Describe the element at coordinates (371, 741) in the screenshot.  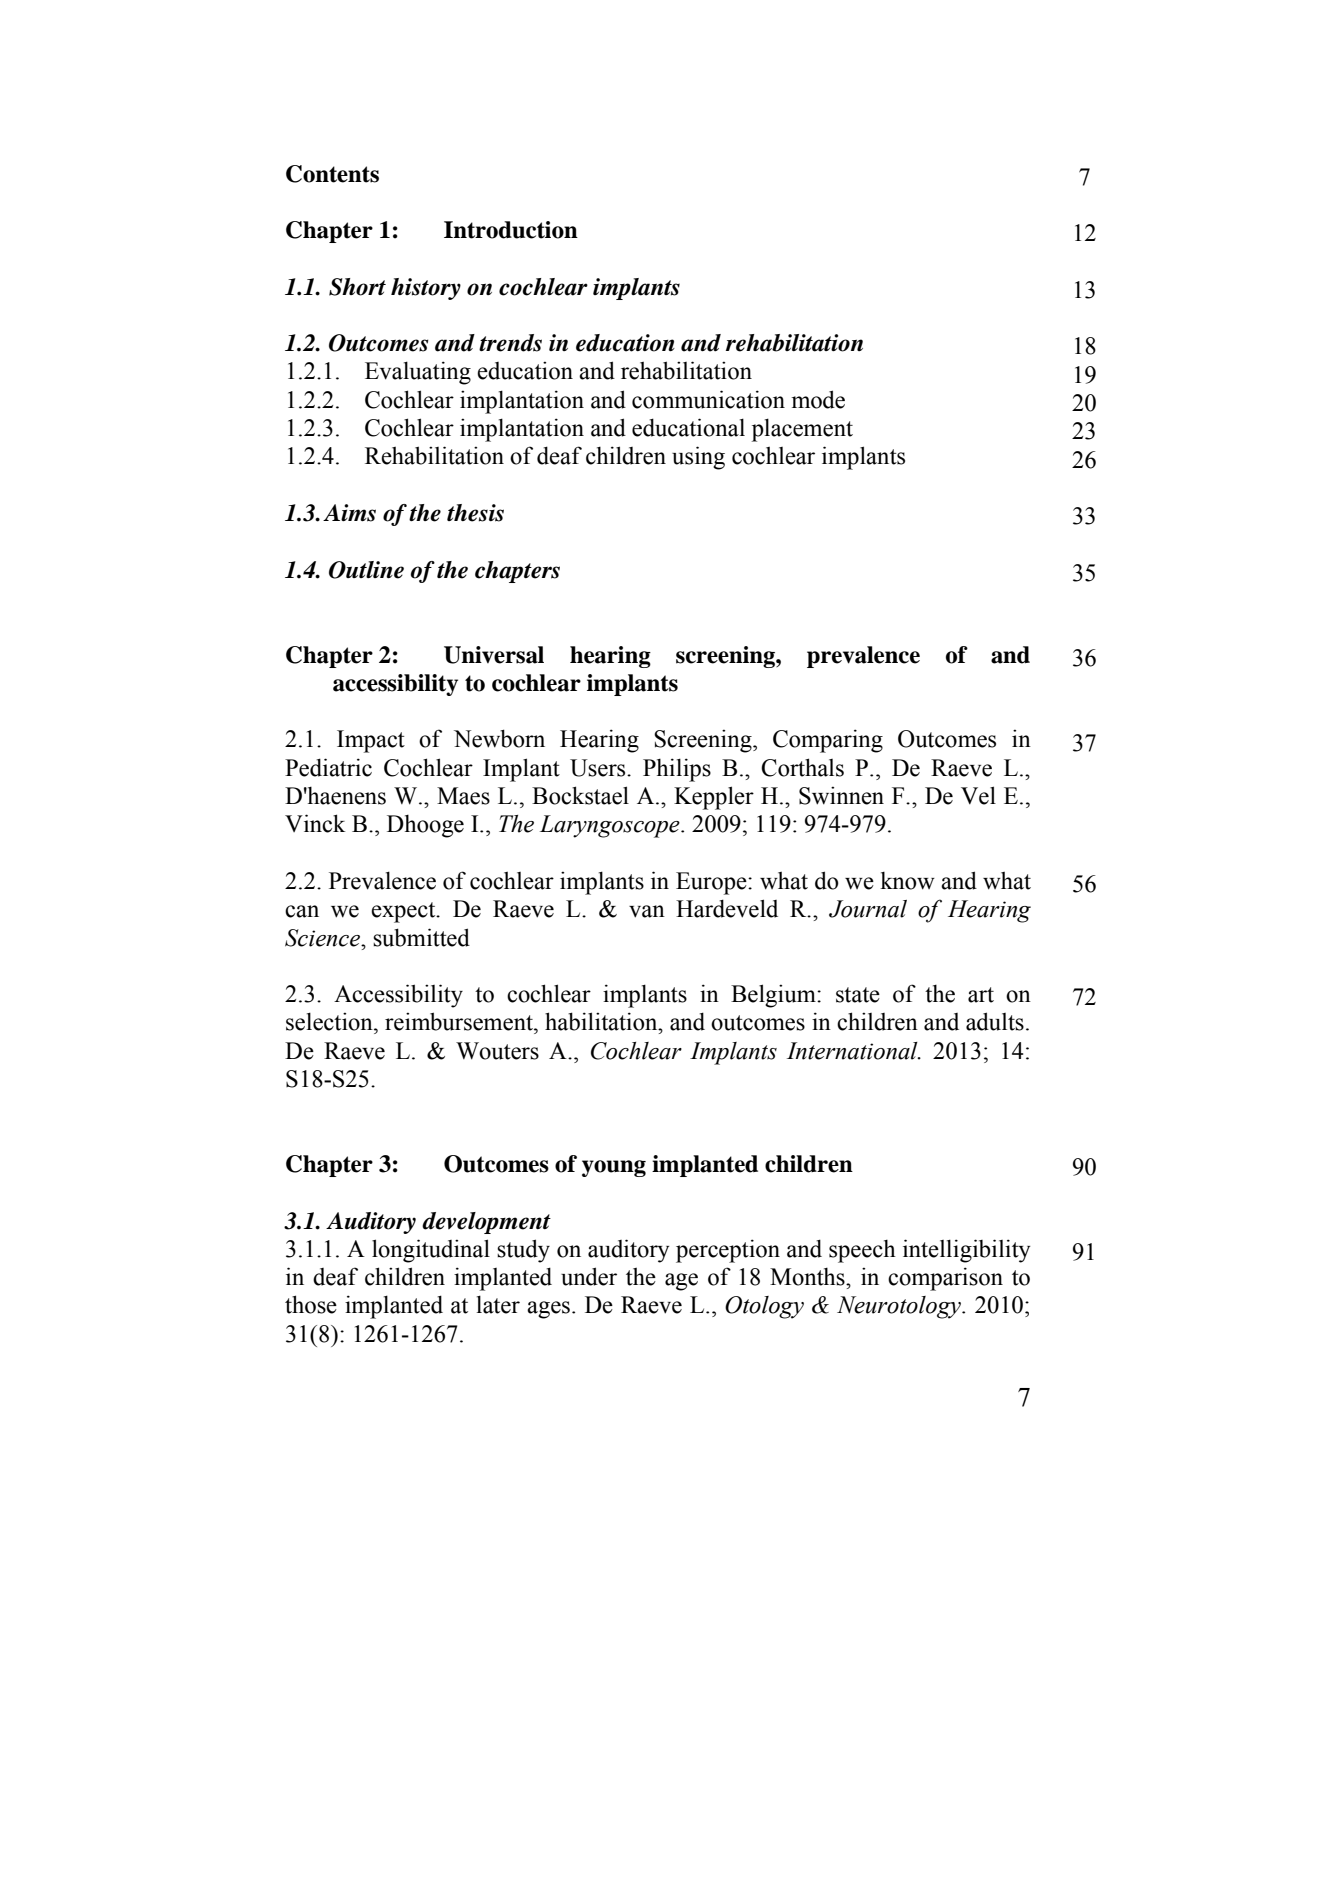
I see `Impact` at that location.
